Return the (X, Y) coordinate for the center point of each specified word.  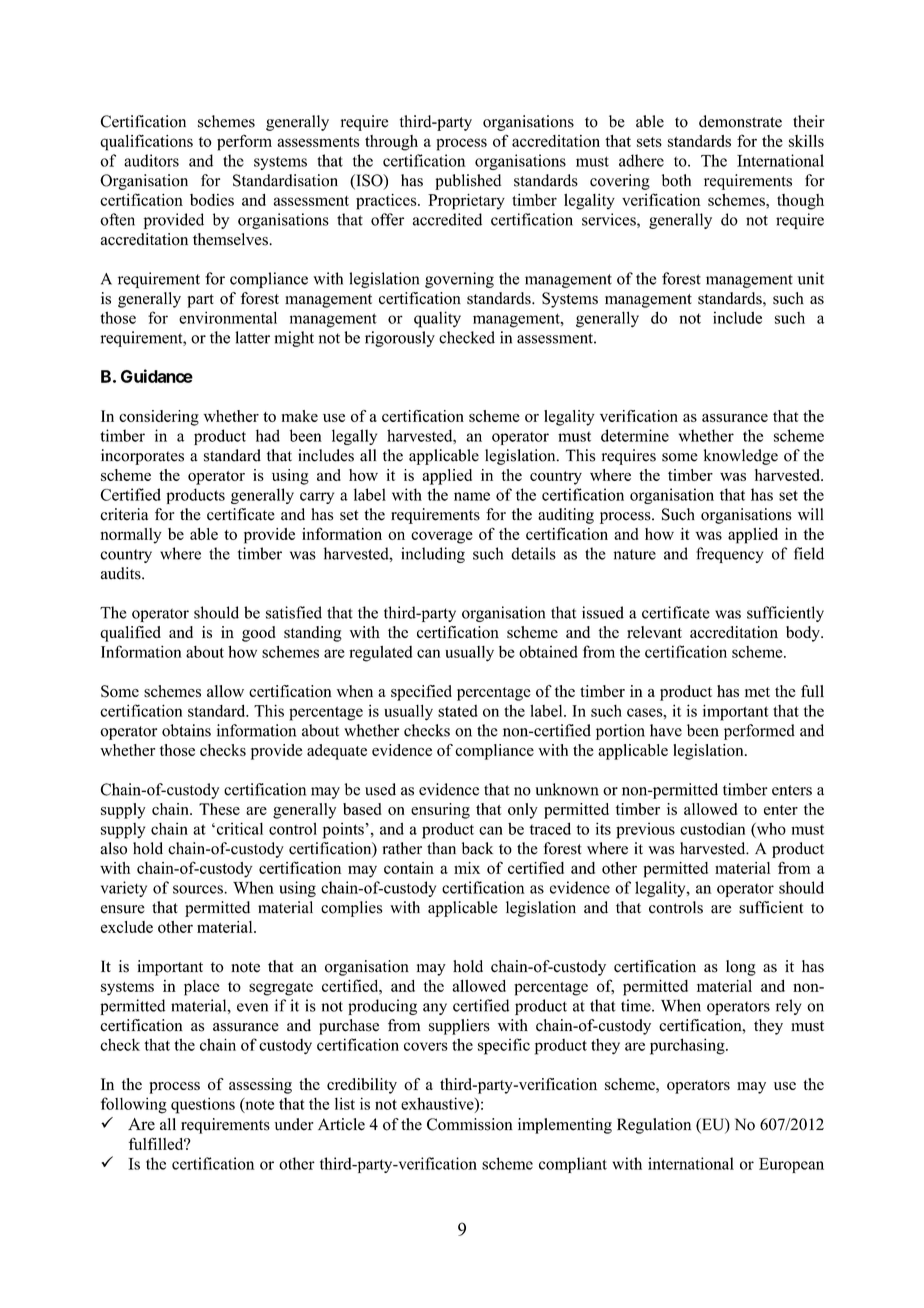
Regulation (654, 1126)
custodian (712, 828)
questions (203, 1105)
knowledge (741, 457)
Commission (470, 1124)
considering (159, 418)
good (259, 634)
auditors (151, 160)
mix (467, 868)
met (757, 692)
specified (421, 693)
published (468, 182)
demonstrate (740, 121)
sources (199, 889)
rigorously (400, 339)
